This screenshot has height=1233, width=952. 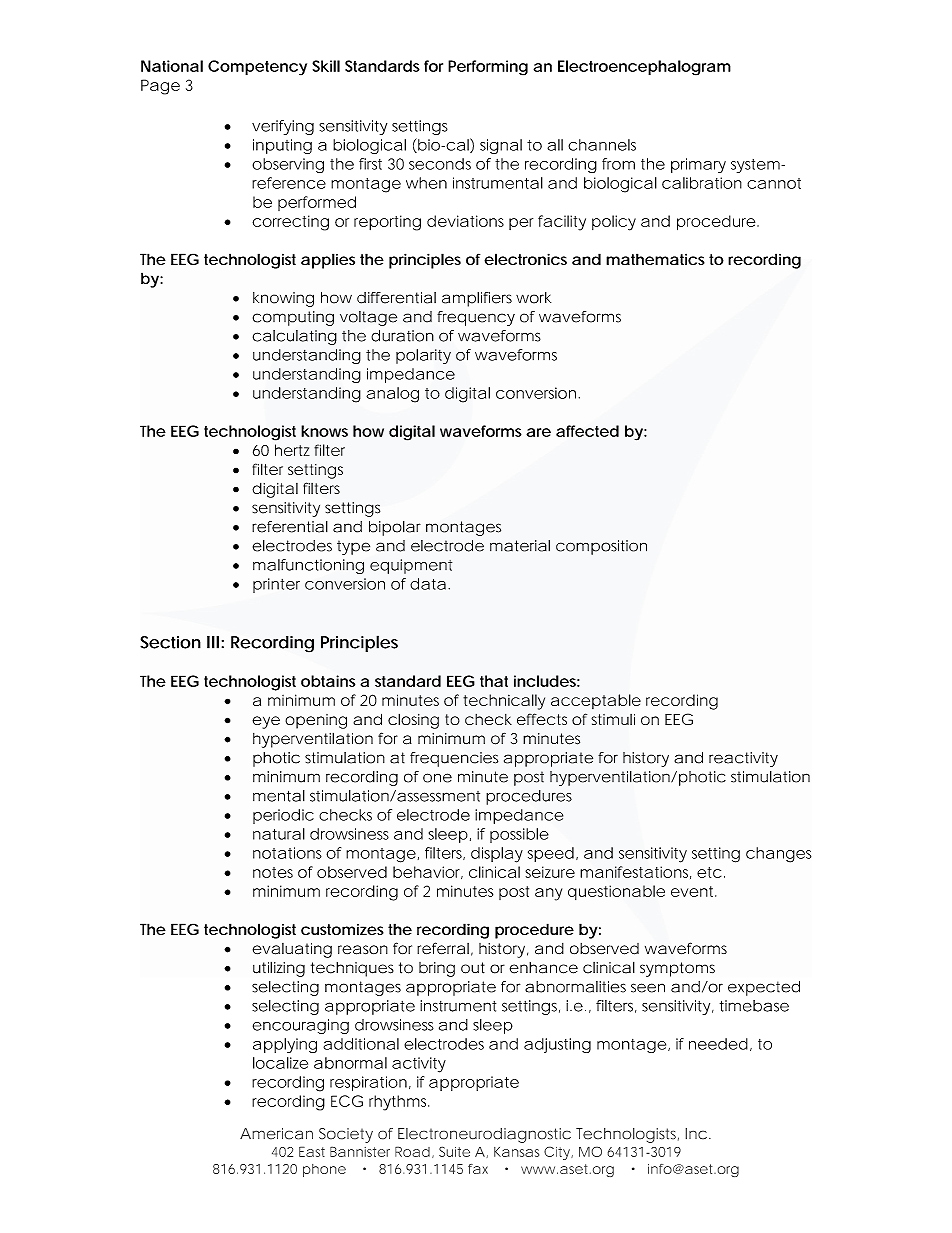 What do you see at coordinates (601, 547) in the screenshot?
I see `composition` at bounding box center [601, 547].
